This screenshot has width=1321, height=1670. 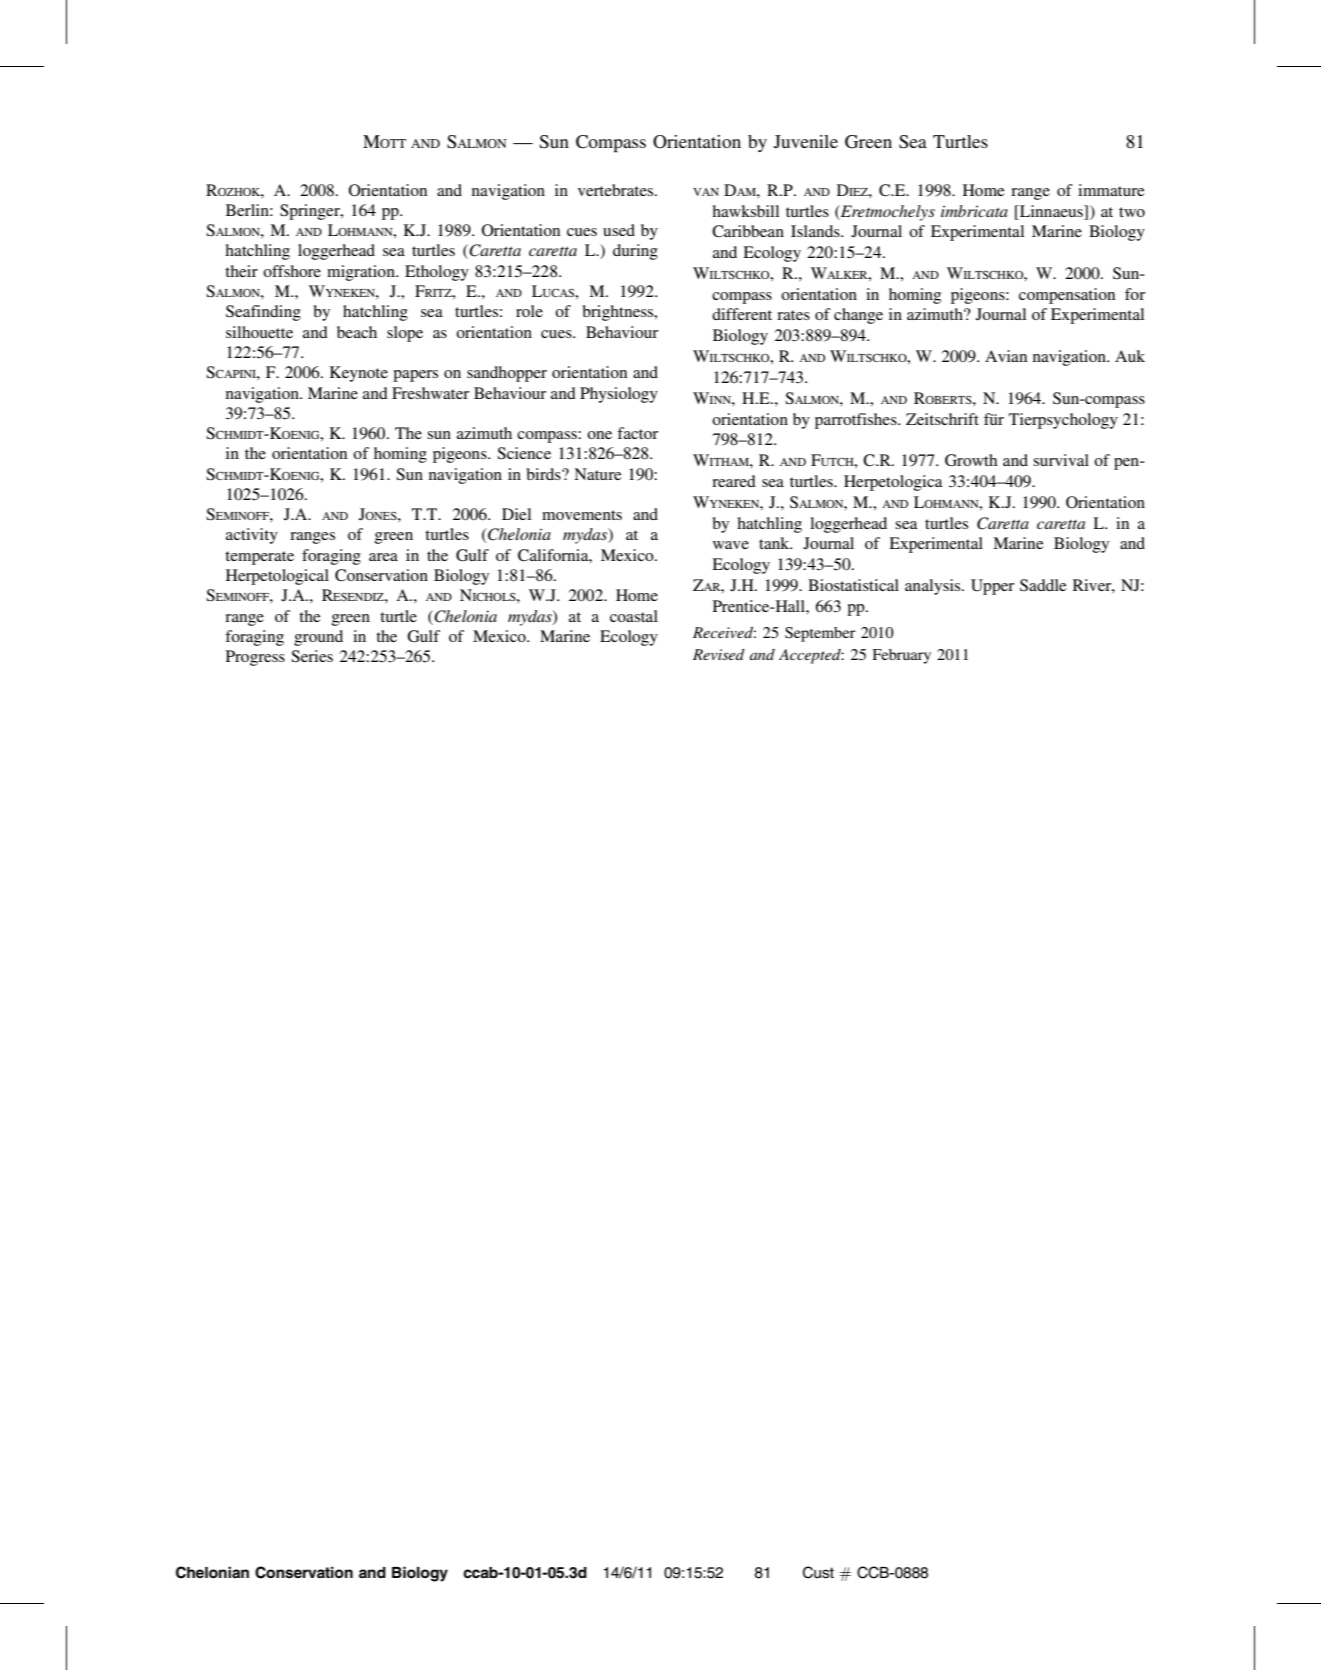 What do you see at coordinates (818, 1572) in the screenshot?
I see `Cust` at bounding box center [818, 1572].
